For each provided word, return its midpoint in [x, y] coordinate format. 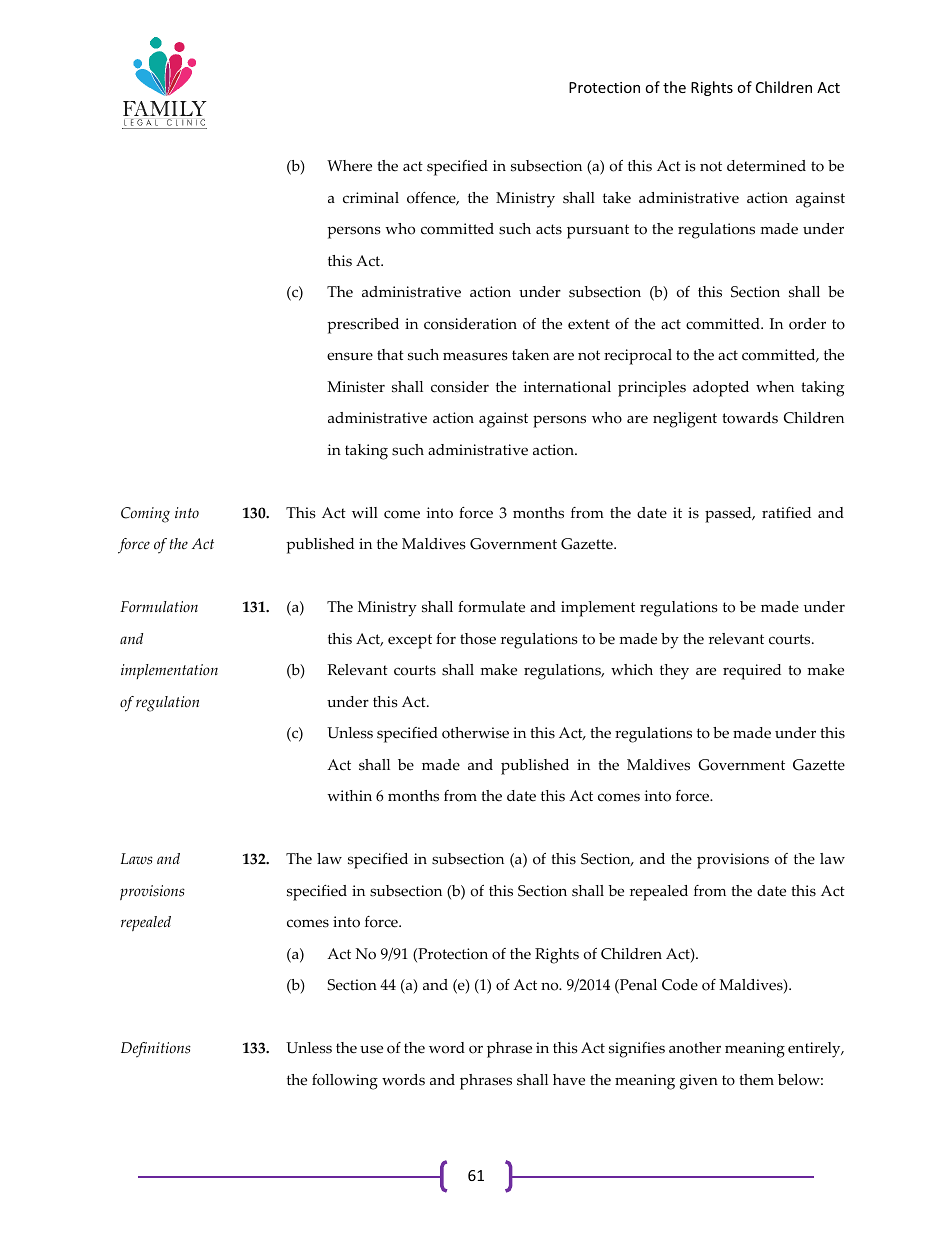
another [695, 1048]
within [349, 795]
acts [549, 229]
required [752, 672]
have [569, 1080]
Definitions [156, 1050]
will [365, 512]
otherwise [475, 733]
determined [766, 166]
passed [729, 515]
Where [349, 166]
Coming [145, 515]
